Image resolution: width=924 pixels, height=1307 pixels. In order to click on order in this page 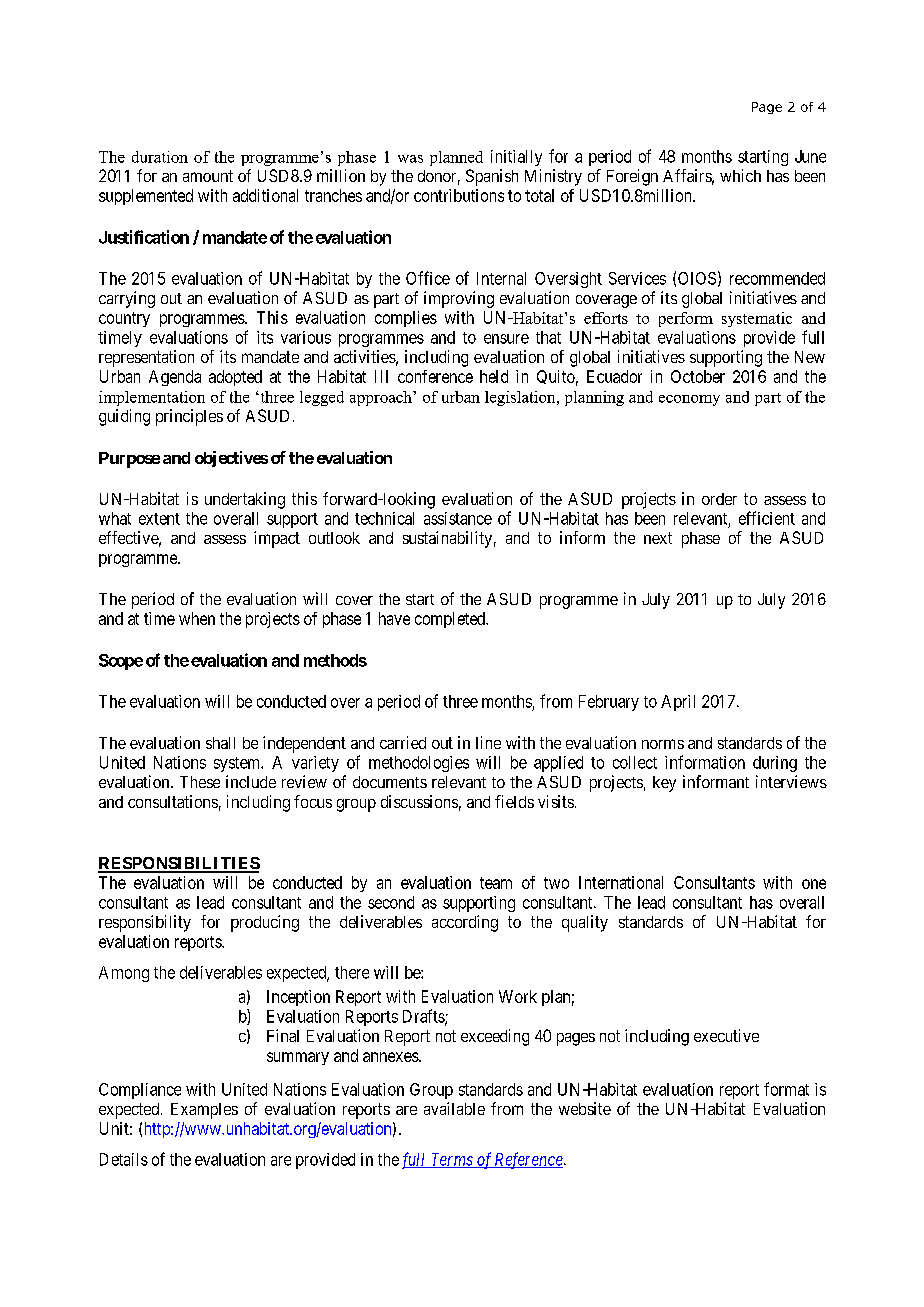, I will do `click(719, 499)`.
